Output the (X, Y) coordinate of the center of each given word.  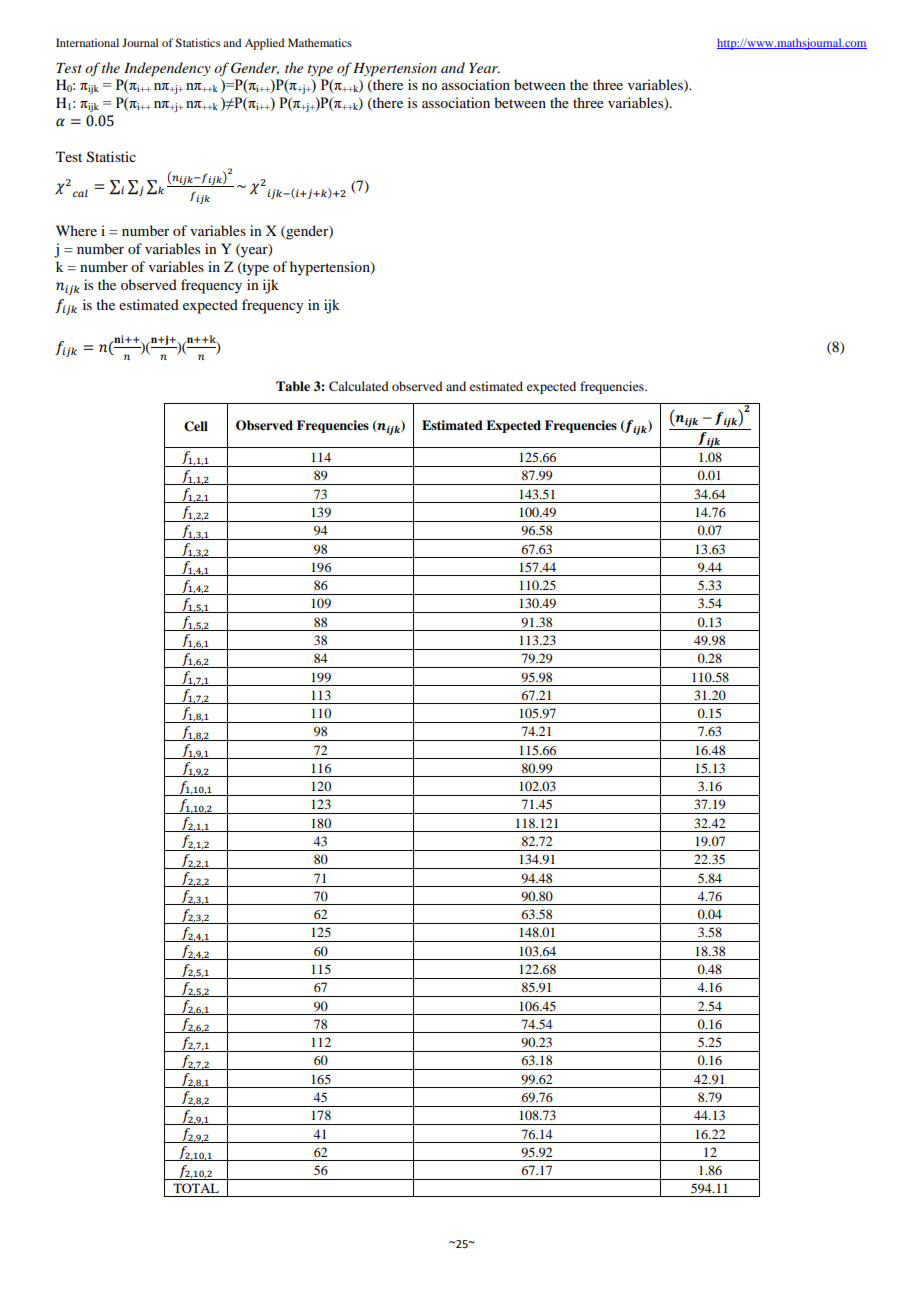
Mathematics (320, 42)
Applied (264, 44)
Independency (167, 69)
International (87, 42)
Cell (196, 426)
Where (76, 230)
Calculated (359, 386)
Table (293, 386)
